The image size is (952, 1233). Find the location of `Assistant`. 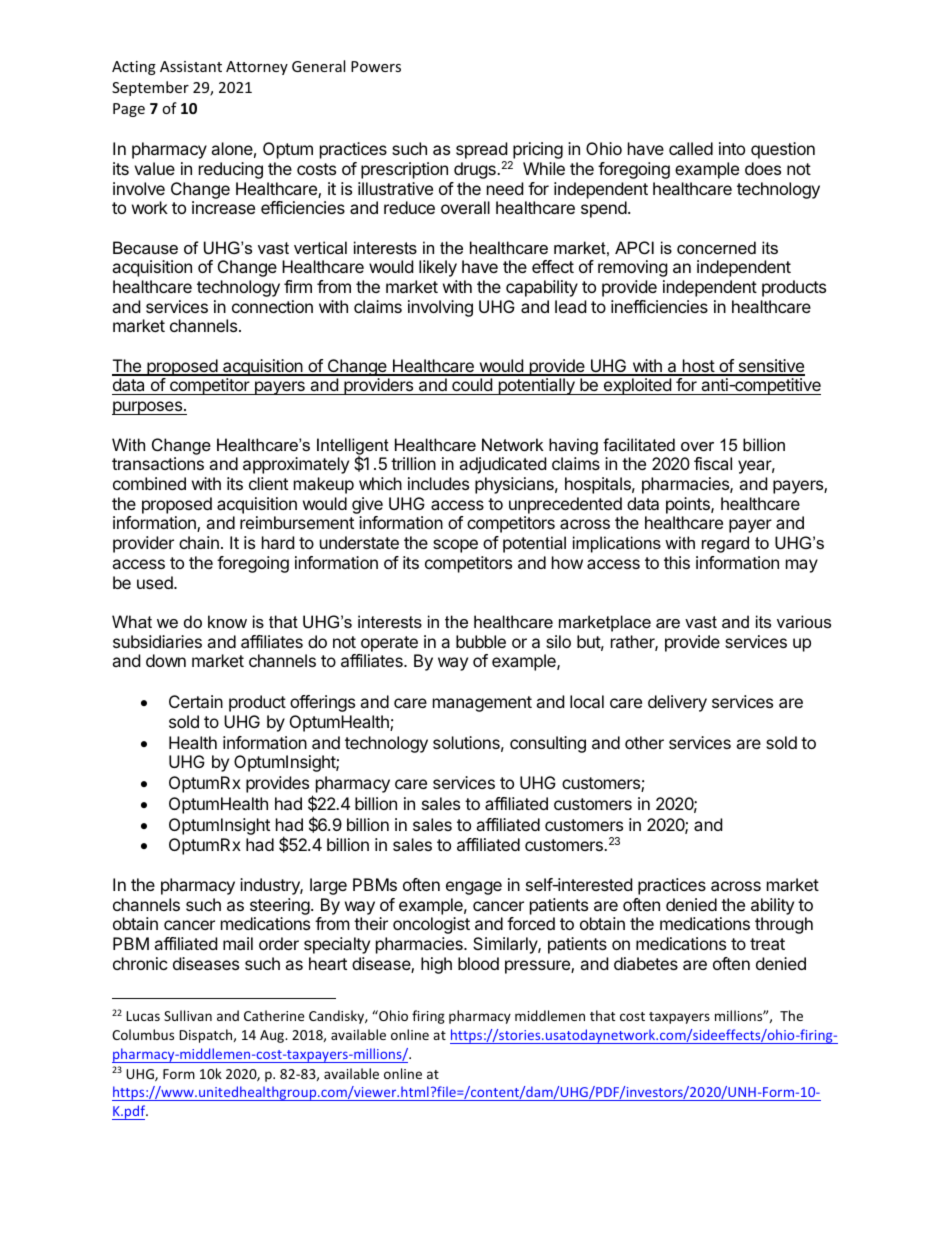

Assistant is located at coordinates (191, 66).
